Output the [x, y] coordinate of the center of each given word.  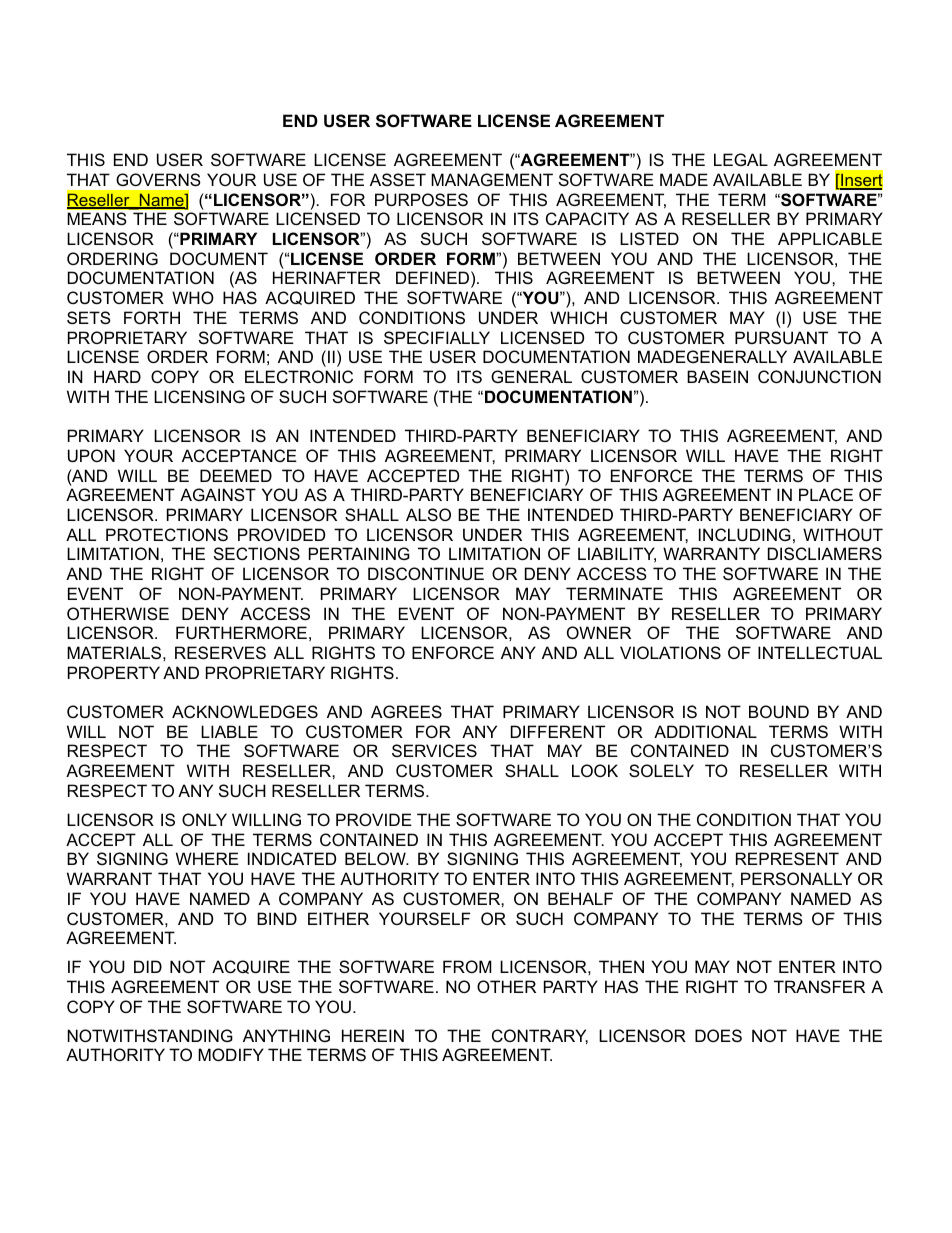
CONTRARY [540, 1036]
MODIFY [231, 1054]
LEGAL [741, 159]
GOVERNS [158, 179]
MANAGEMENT [492, 179]
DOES [718, 1035]
